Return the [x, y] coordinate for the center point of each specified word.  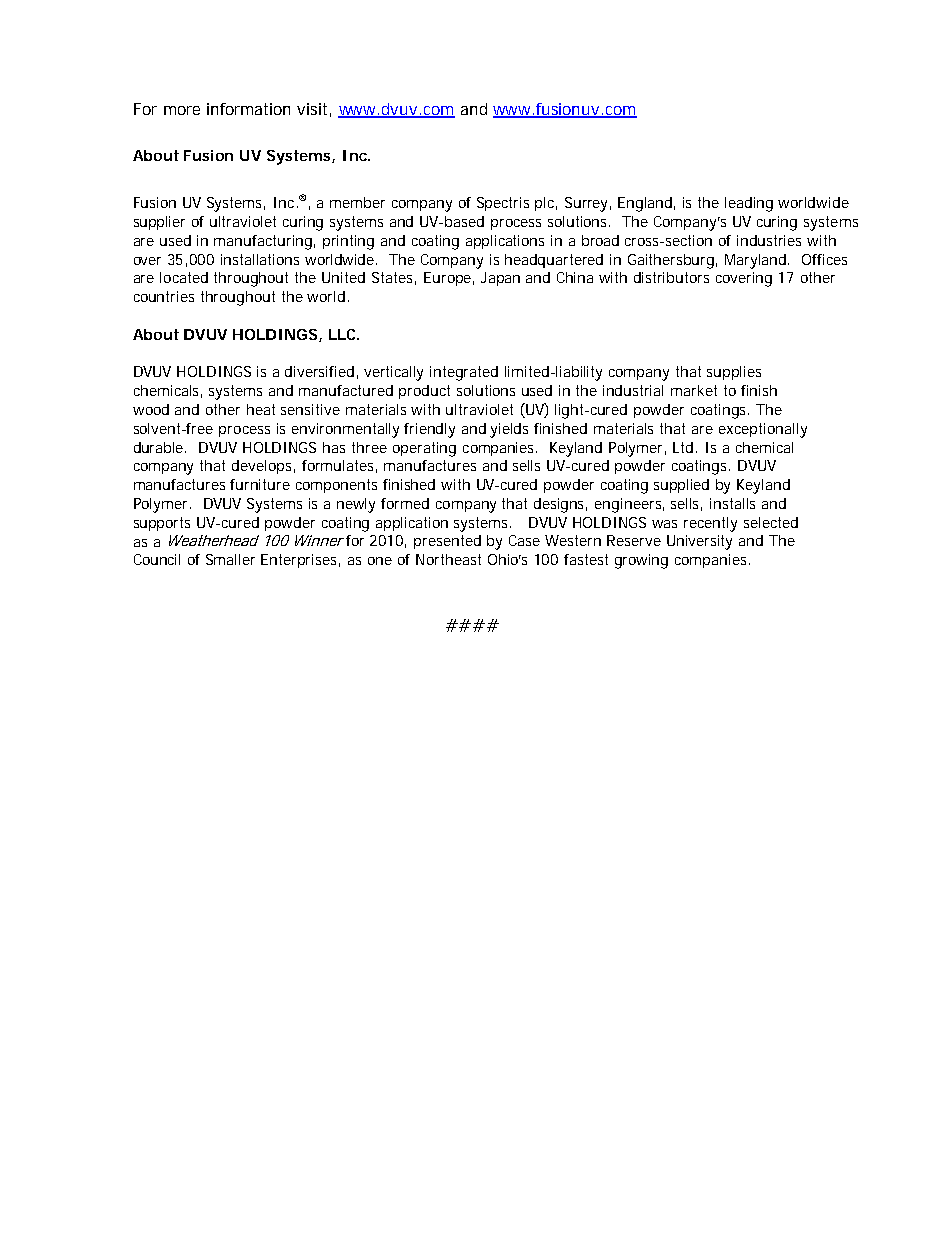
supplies [734, 373]
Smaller [230, 559]
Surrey [586, 204]
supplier [159, 223]
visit [312, 109]
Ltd [683, 447]
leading [749, 204]
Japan [500, 279]
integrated [464, 373]
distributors [671, 277]
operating [424, 449]
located [184, 277]
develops [261, 467]
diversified [319, 371]
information [248, 109]
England [645, 204]
